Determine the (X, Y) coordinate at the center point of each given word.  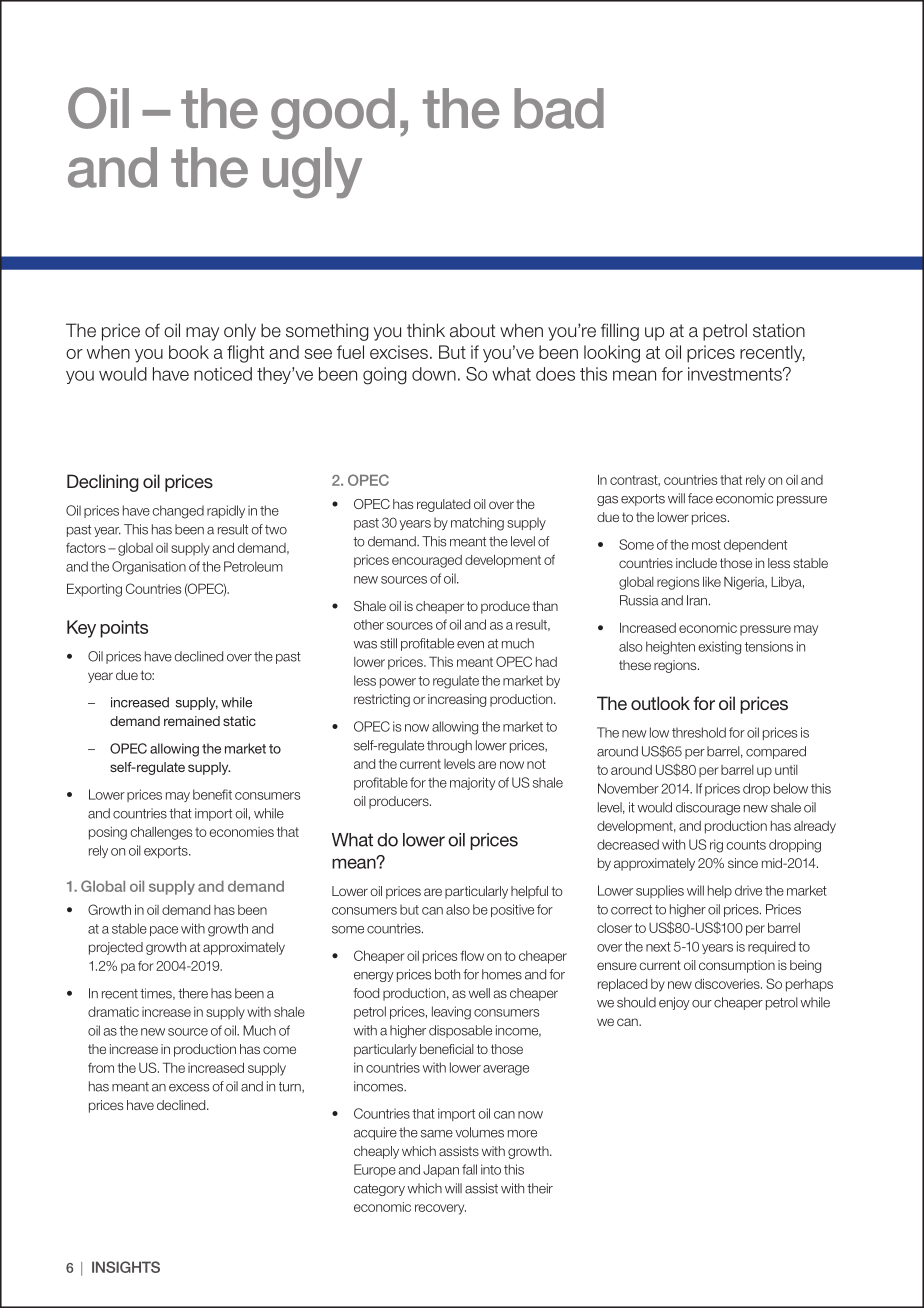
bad (559, 108)
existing (719, 648)
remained (192, 721)
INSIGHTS (126, 1267)
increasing (457, 700)
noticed (223, 374)
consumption (737, 966)
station (779, 330)
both (447, 974)
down (434, 374)
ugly (312, 172)
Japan (441, 1170)
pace (164, 931)
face (700, 498)
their (540, 1188)
